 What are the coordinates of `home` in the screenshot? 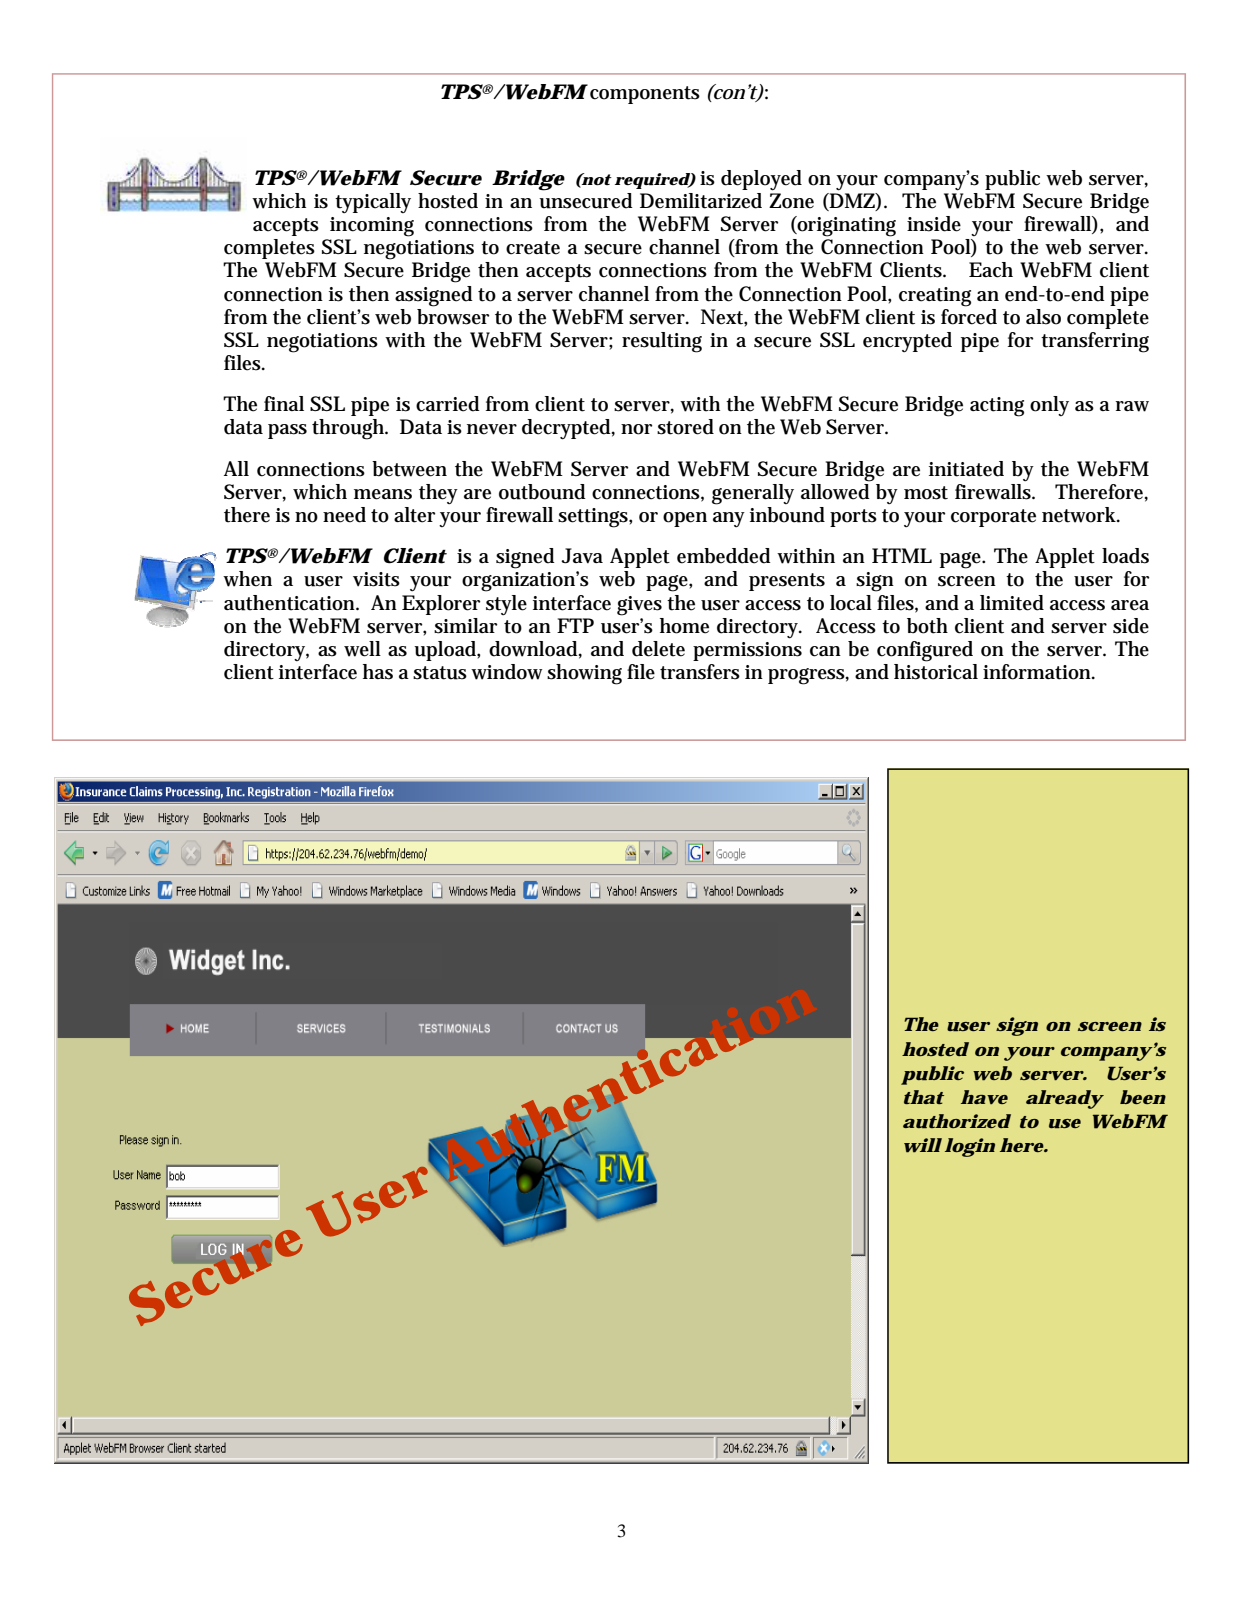 It's located at (684, 626).
